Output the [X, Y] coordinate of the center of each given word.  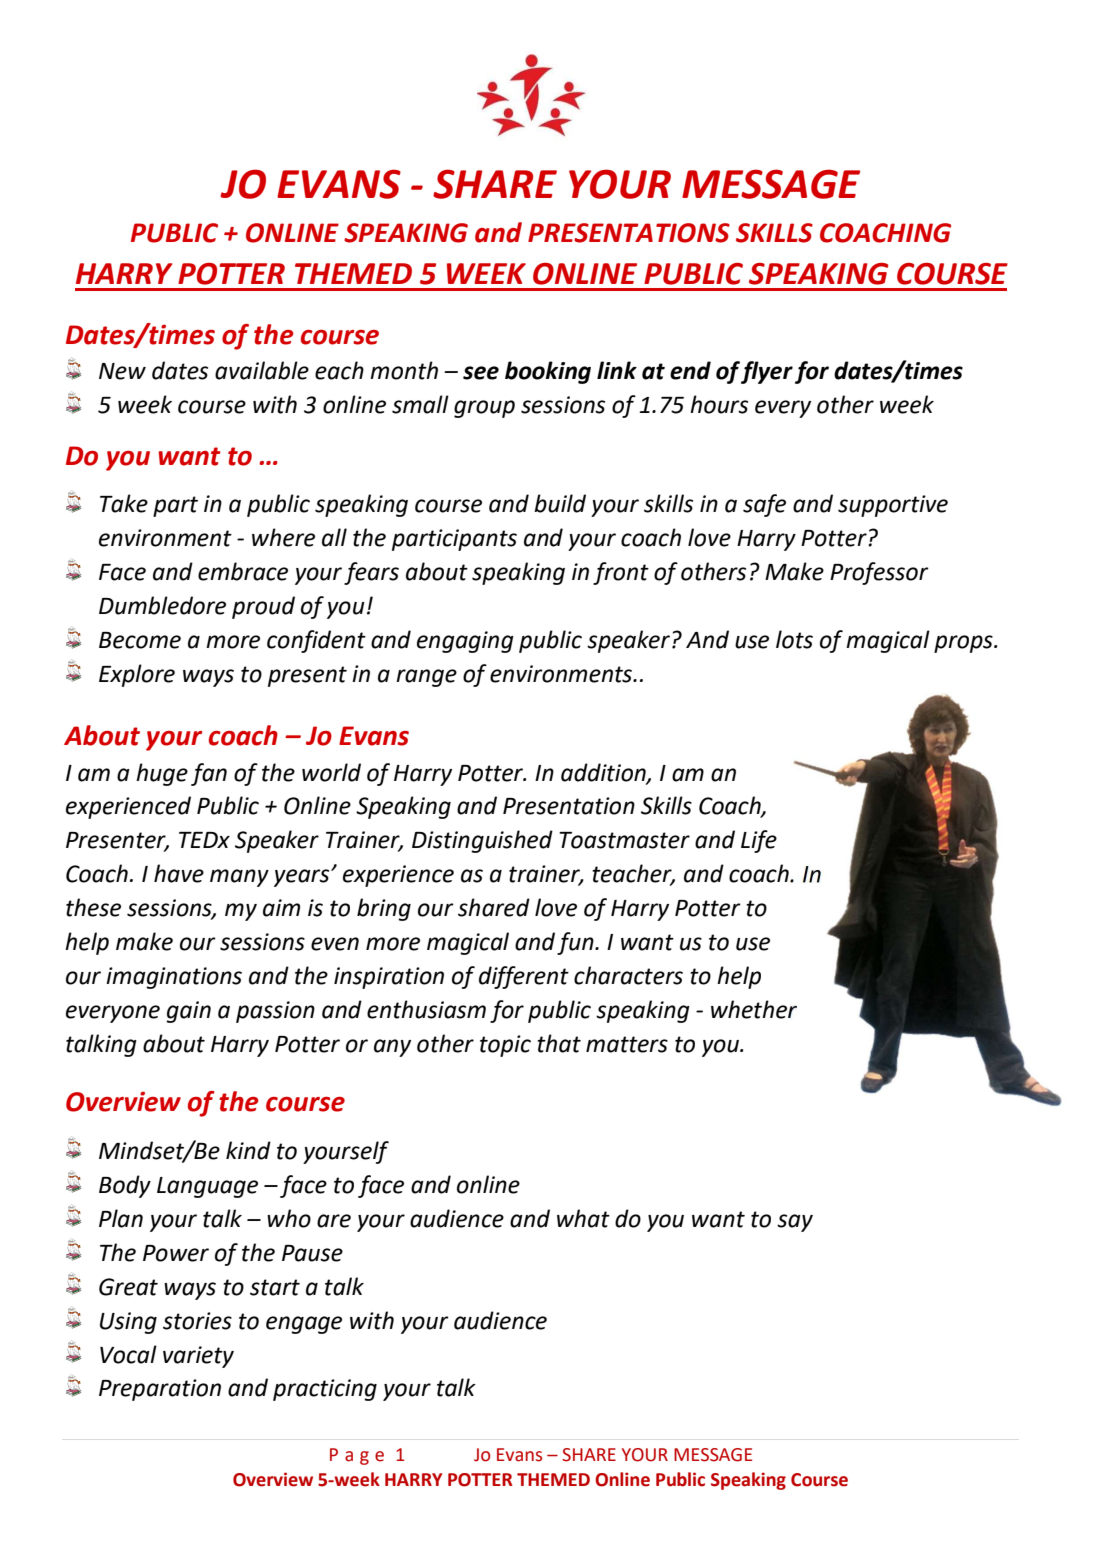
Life [759, 841]
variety [198, 1357]
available [262, 370]
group [484, 409]
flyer [767, 372]
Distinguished [482, 841]
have [179, 873]
